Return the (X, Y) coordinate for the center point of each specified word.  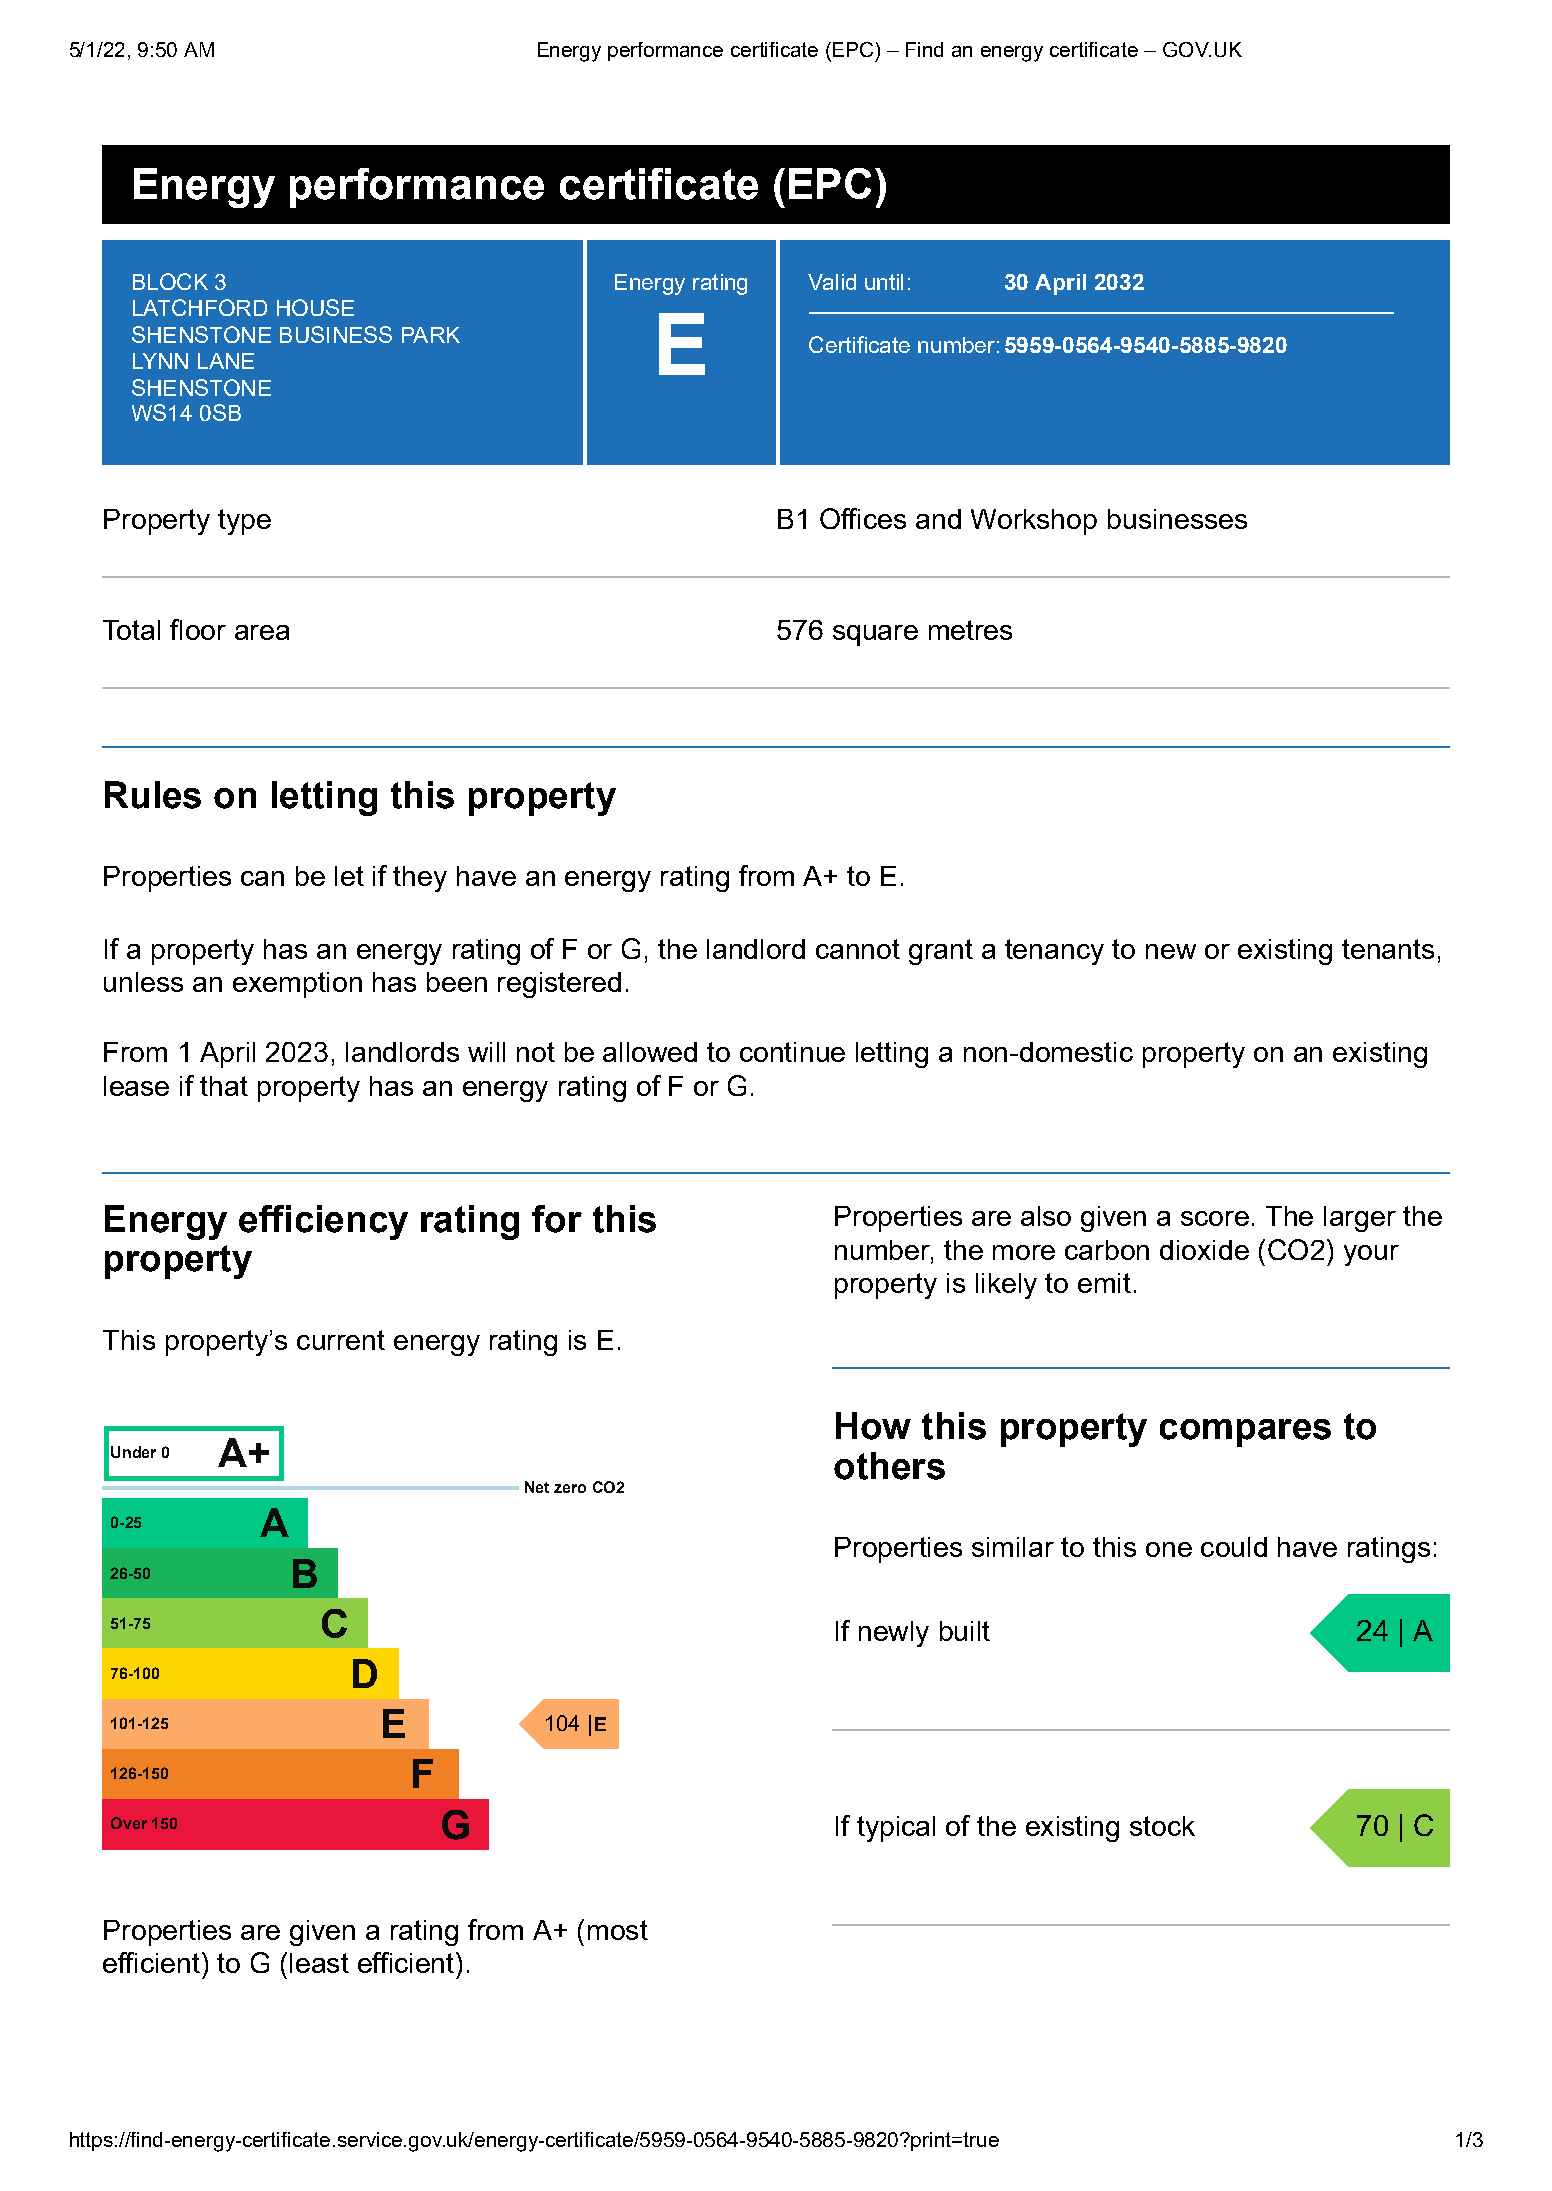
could (1234, 1547)
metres (970, 630)
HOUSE (315, 307)
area (262, 632)
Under (133, 1452)
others (889, 1466)
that (224, 1086)
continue (792, 1052)
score (1215, 1218)
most (618, 1930)
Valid (832, 282)
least (319, 1963)
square (875, 635)
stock (1162, 1826)
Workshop (1034, 522)
